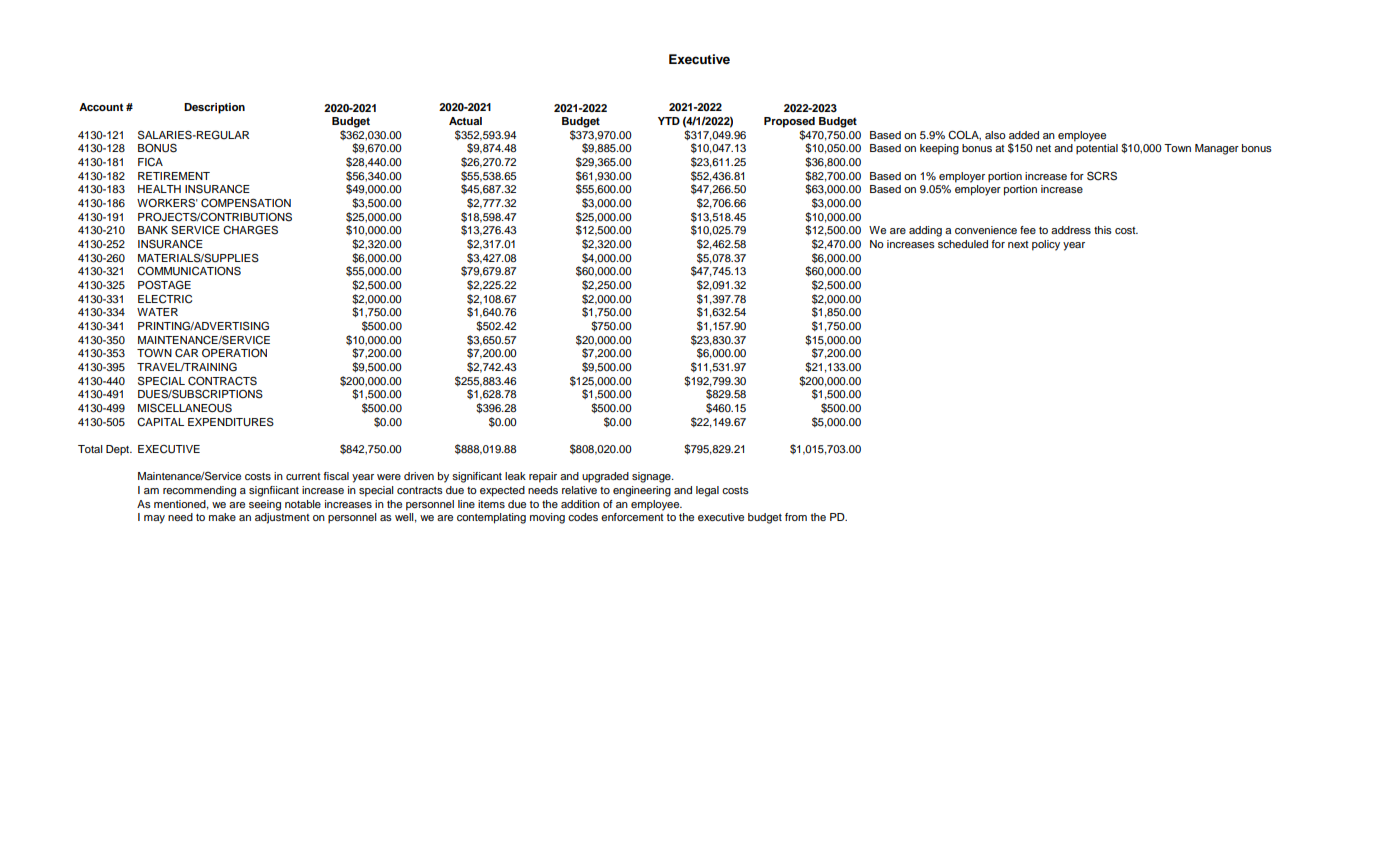 The image size is (1400, 850). Describe the element at coordinates (669, 121) in the image. I see `YTD` at that location.
